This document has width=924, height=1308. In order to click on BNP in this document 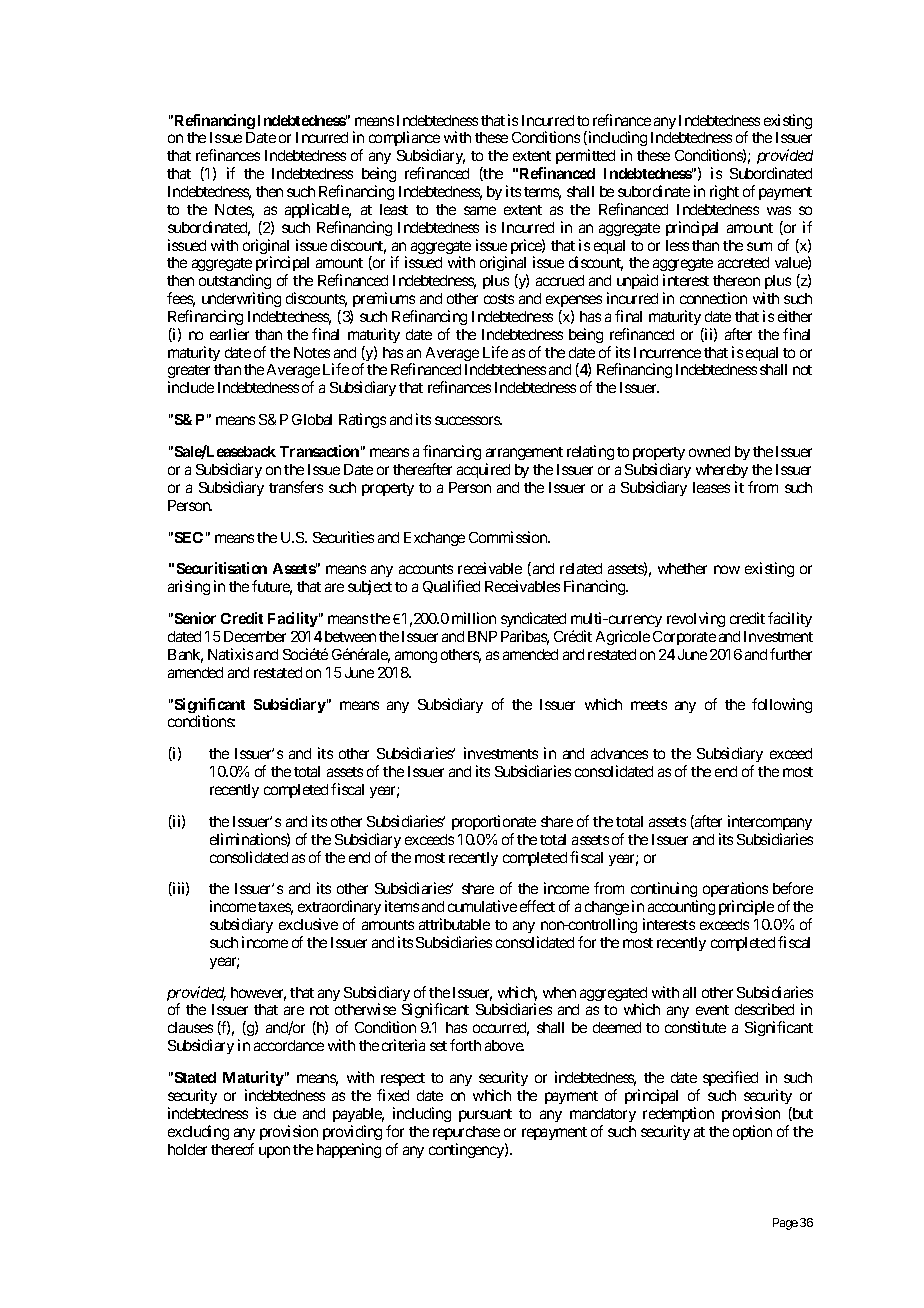, I will do `click(482, 636)`.
